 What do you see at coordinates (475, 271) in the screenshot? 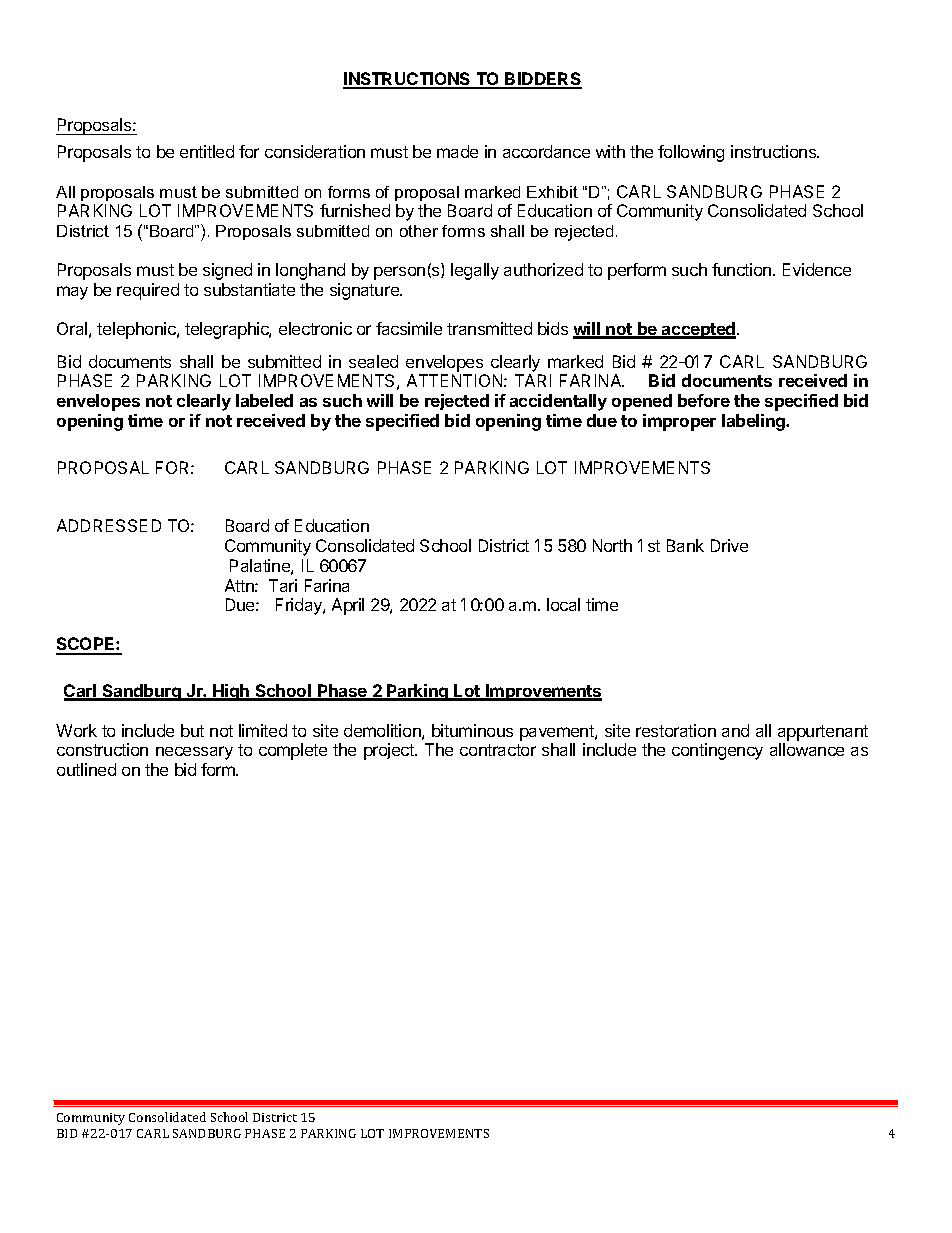
I see `legally` at bounding box center [475, 271].
